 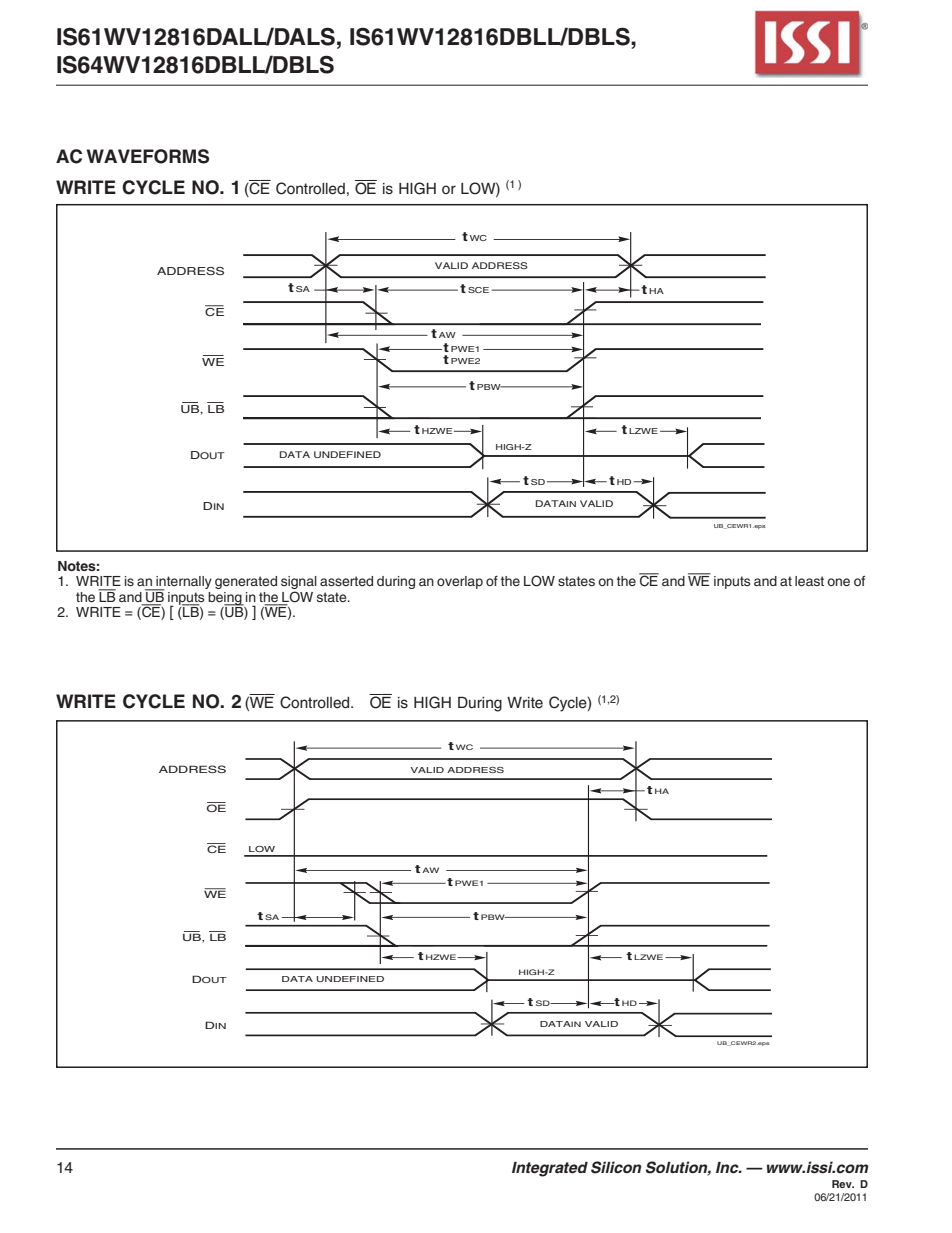 I want to click on SCE, so click(x=478, y=290).
